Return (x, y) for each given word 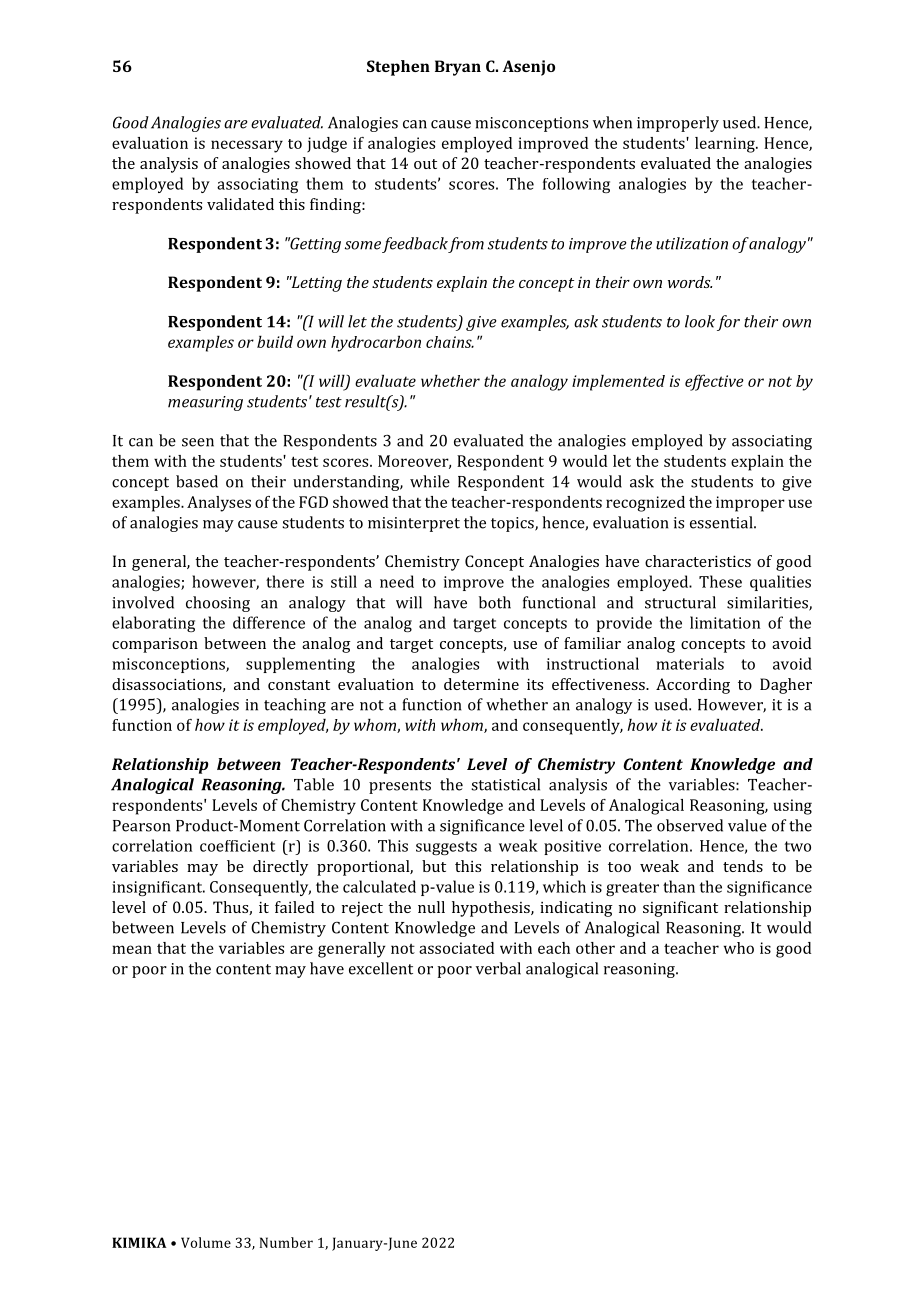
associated (456, 948)
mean (132, 949)
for (728, 323)
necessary (247, 146)
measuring (205, 403)
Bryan (458, 68)
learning (726, 145)
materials (690, 663)
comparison (155, 645)
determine (481, 684)
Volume (206, 1242)
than (679, 886)
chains (450, 342)
